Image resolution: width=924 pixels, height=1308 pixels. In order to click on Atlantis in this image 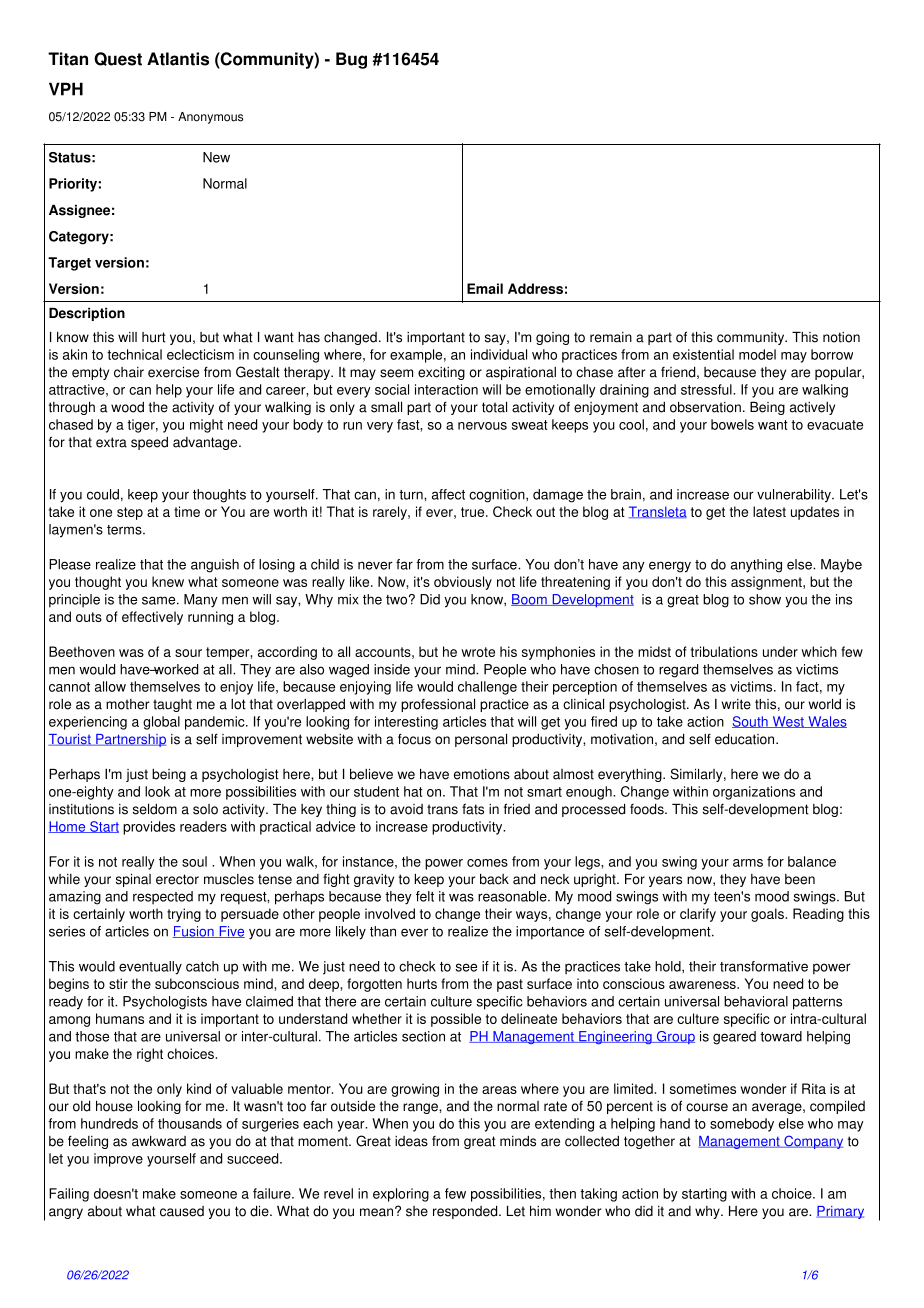, I will do `click(178, 59)`.
